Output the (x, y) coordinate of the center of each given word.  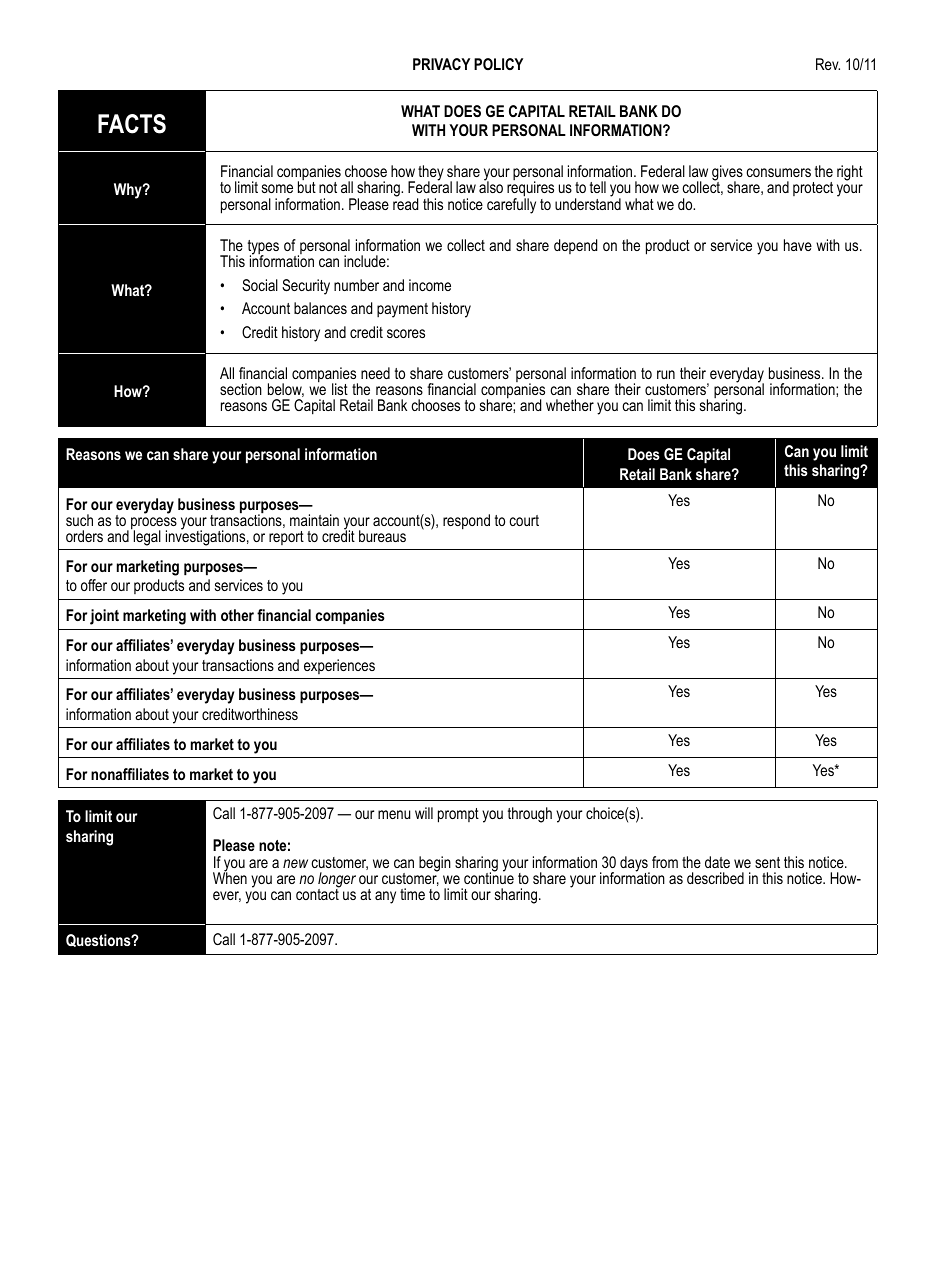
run (666, 374)
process (154, 524)
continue (489, 877)
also (491, 186)
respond (466, 522)
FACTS (132, 124)
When (230, 877)
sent (767, 862)
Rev (828, 64)
